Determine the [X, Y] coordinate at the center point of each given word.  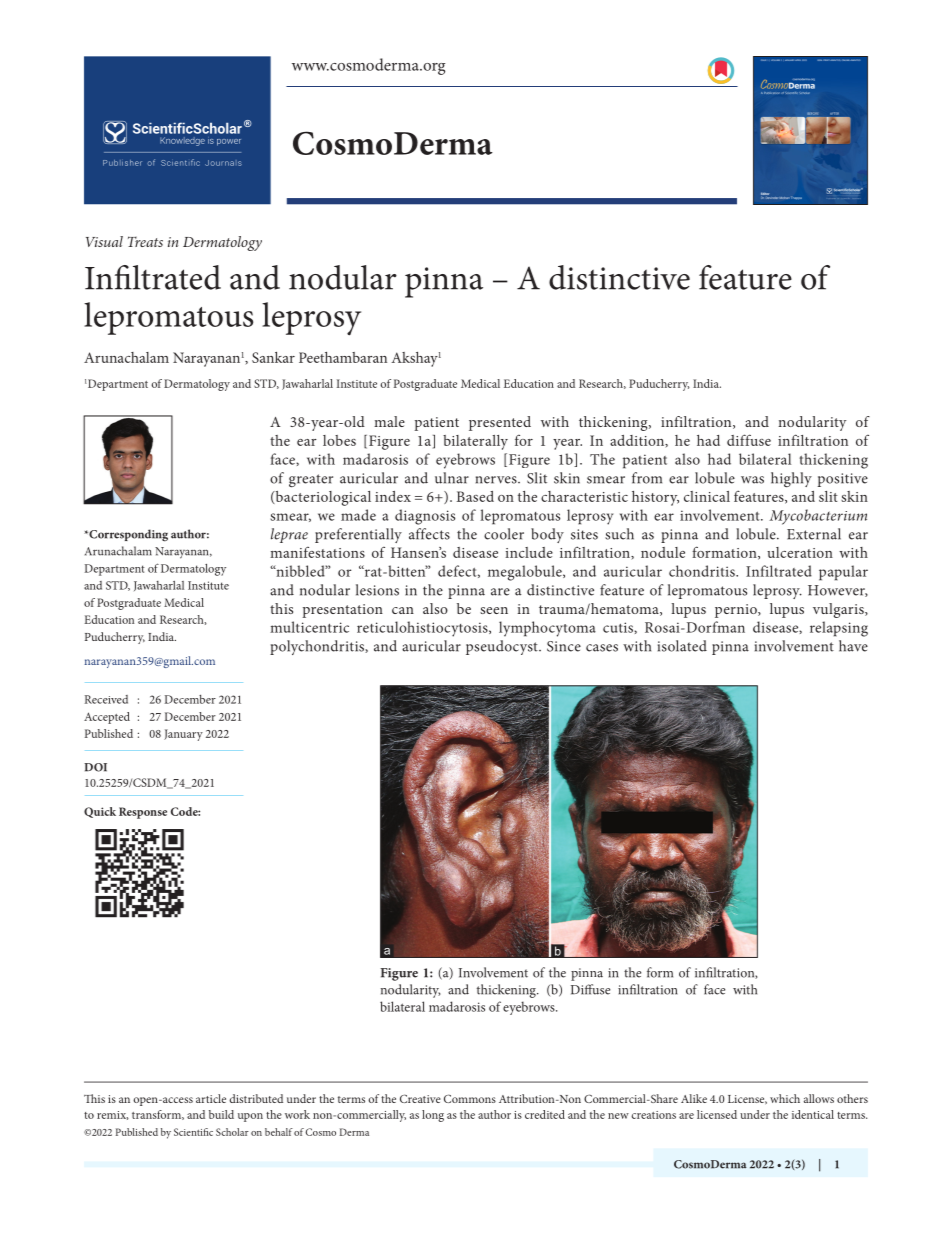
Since [564, 646]
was [752, 480]
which [785, 1098]
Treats [145, 241]
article [211, 1098]
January [183, 735]
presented [500, 423]
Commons [470, 1098]
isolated [682, 646]
